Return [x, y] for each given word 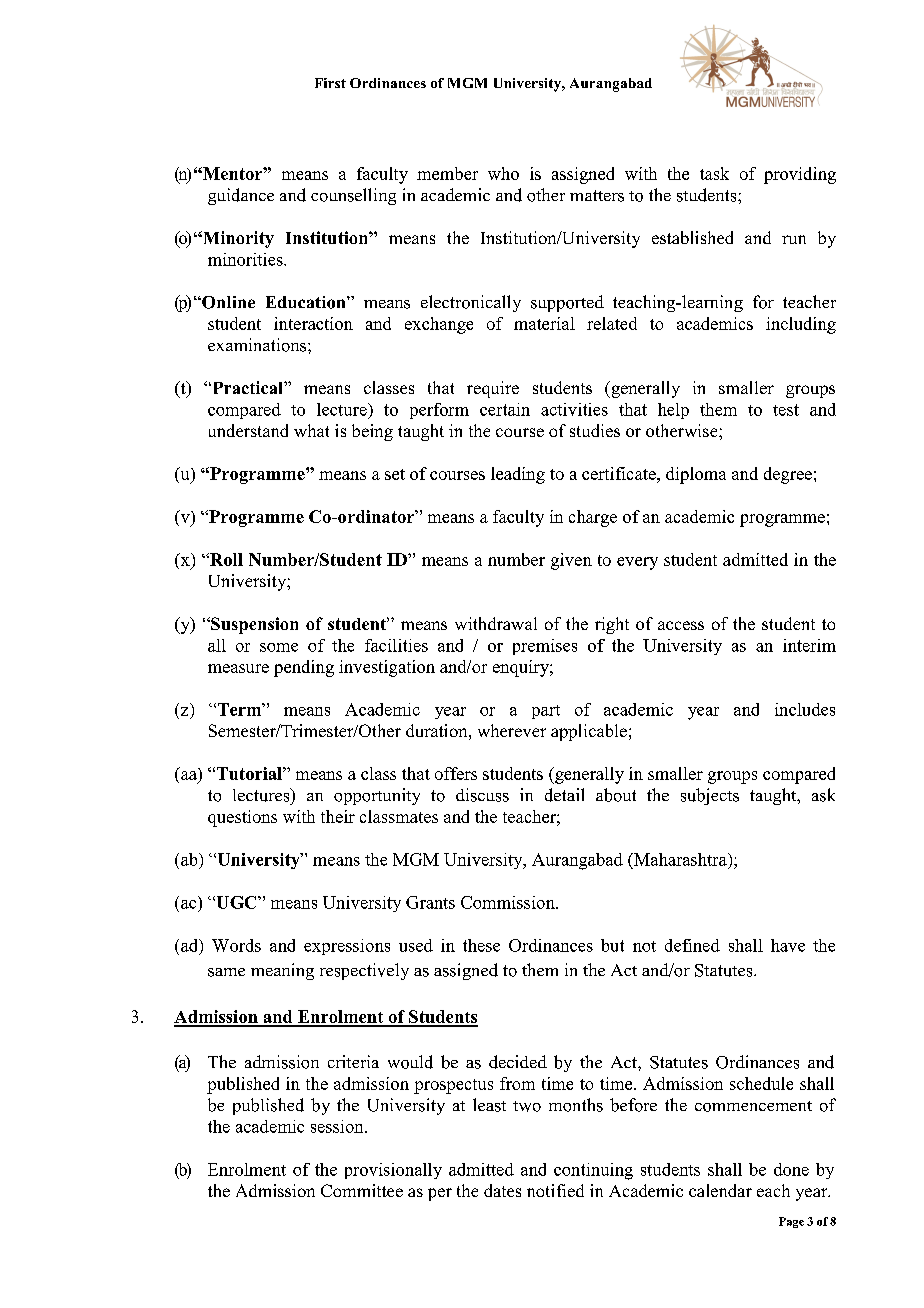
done [791, 1169]
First [330, 83]
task [714, 173]
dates [502, 1190]
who [503, 173]
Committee [362, 1190]
